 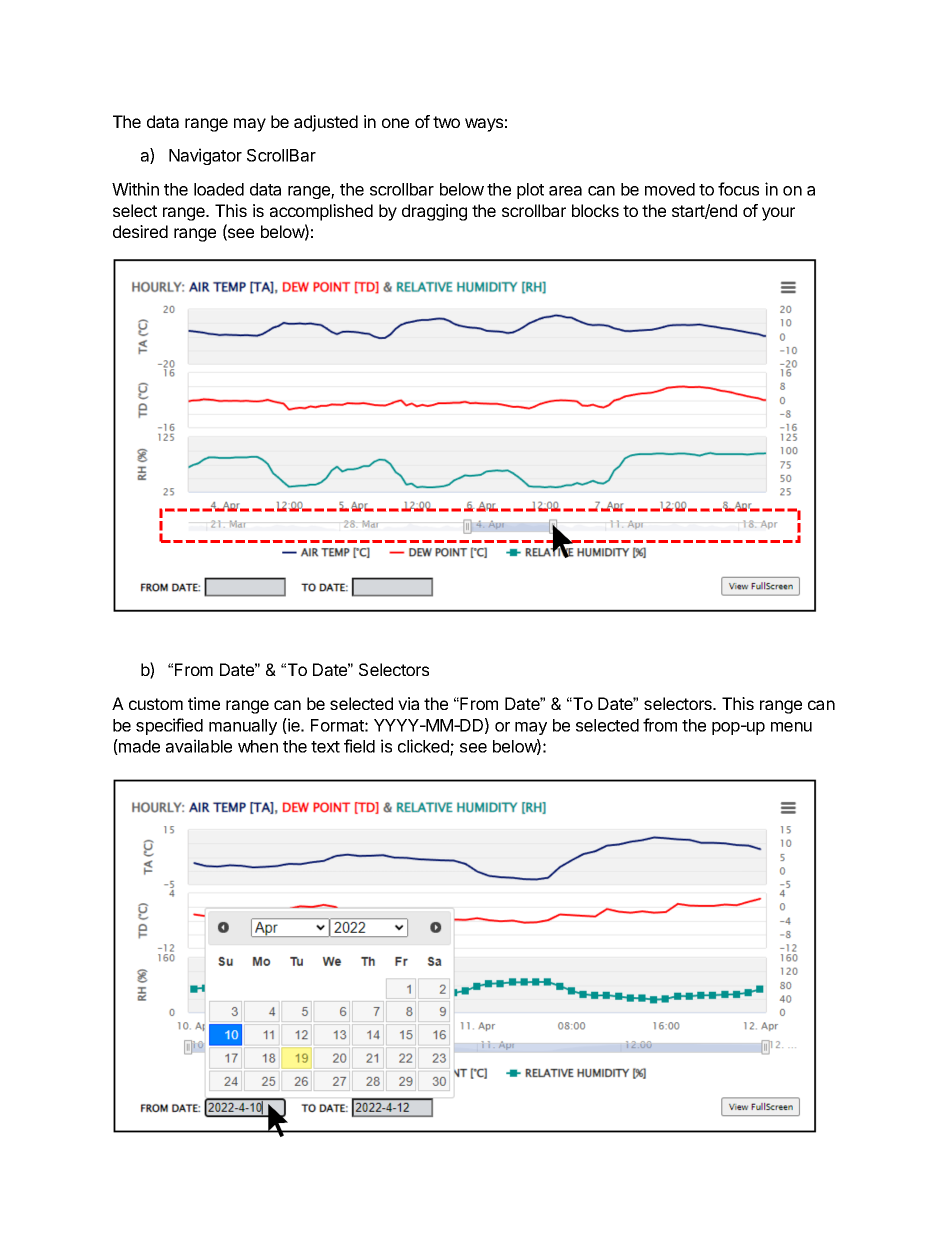 What do you see at coordinates (321, 212) in the page?
I see `accomplished` at bounding box center [321, 212].
